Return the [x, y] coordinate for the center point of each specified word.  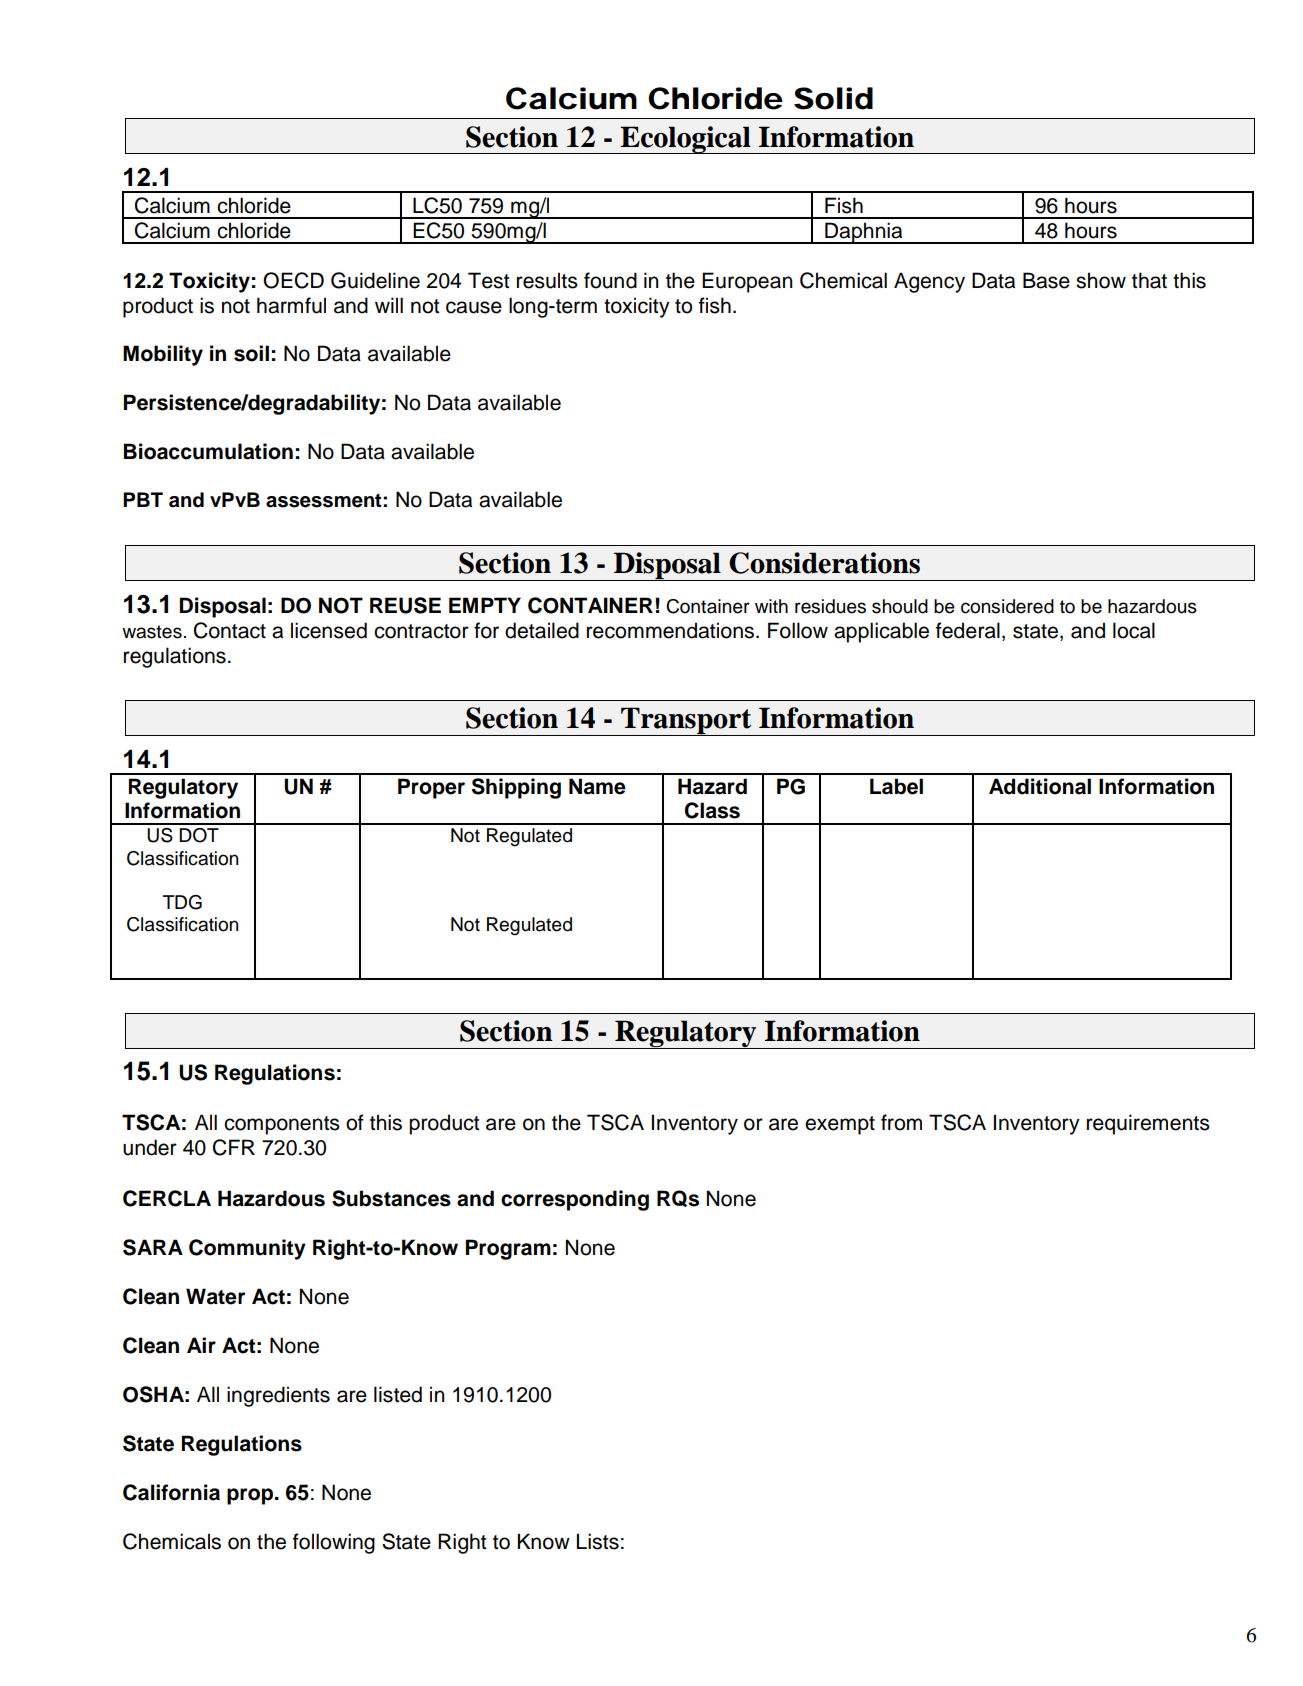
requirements [1148, 1124]
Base [1046, 280]
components [282, 1125]
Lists [598, 1541]
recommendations [670, 630]
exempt [840, 1125]
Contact [230, 630]
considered [1007, 606]
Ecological [686, 140]
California [171, 1492]
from [901, 1122]
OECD [293, 280]
